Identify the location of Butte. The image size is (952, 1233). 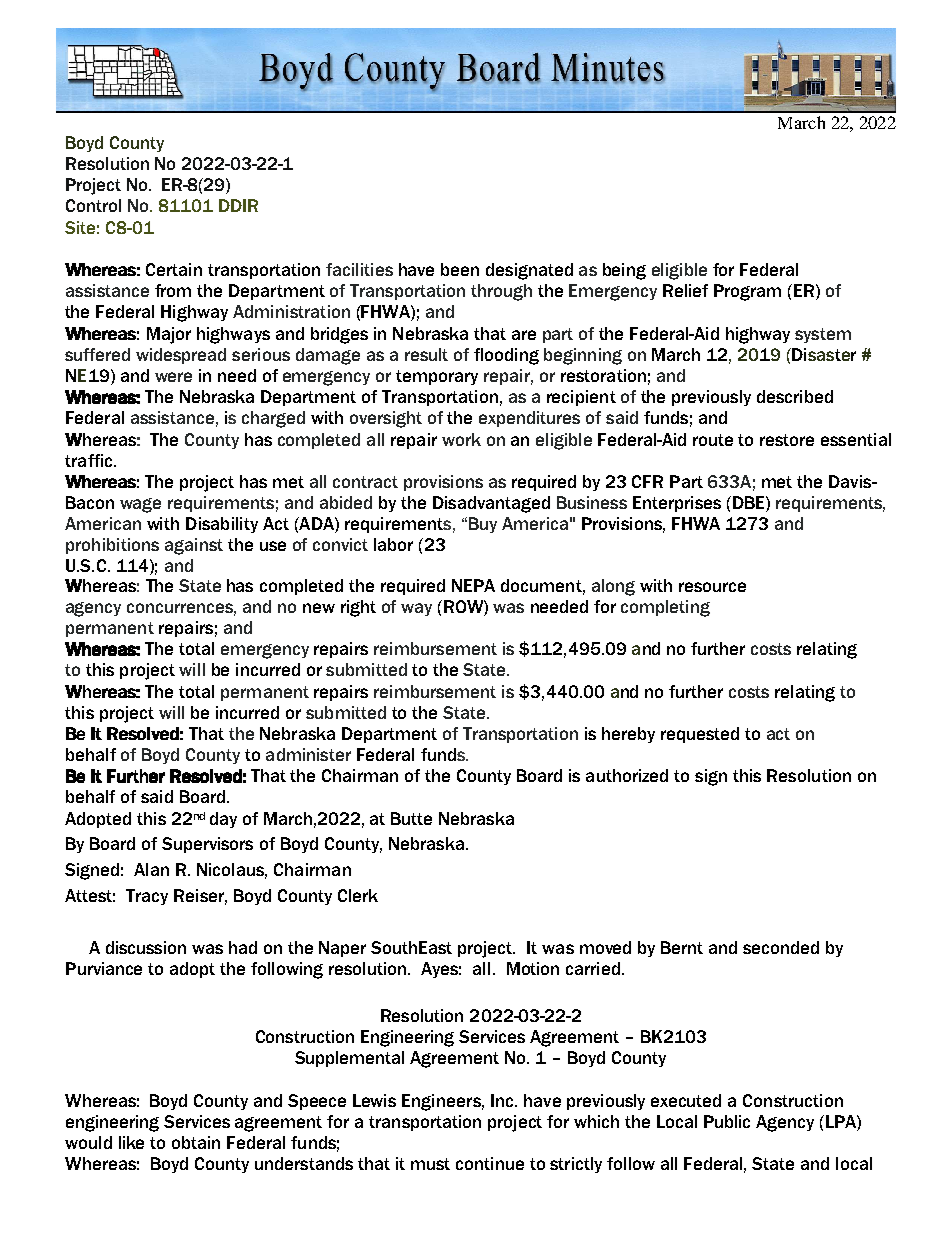
(411, 818).
